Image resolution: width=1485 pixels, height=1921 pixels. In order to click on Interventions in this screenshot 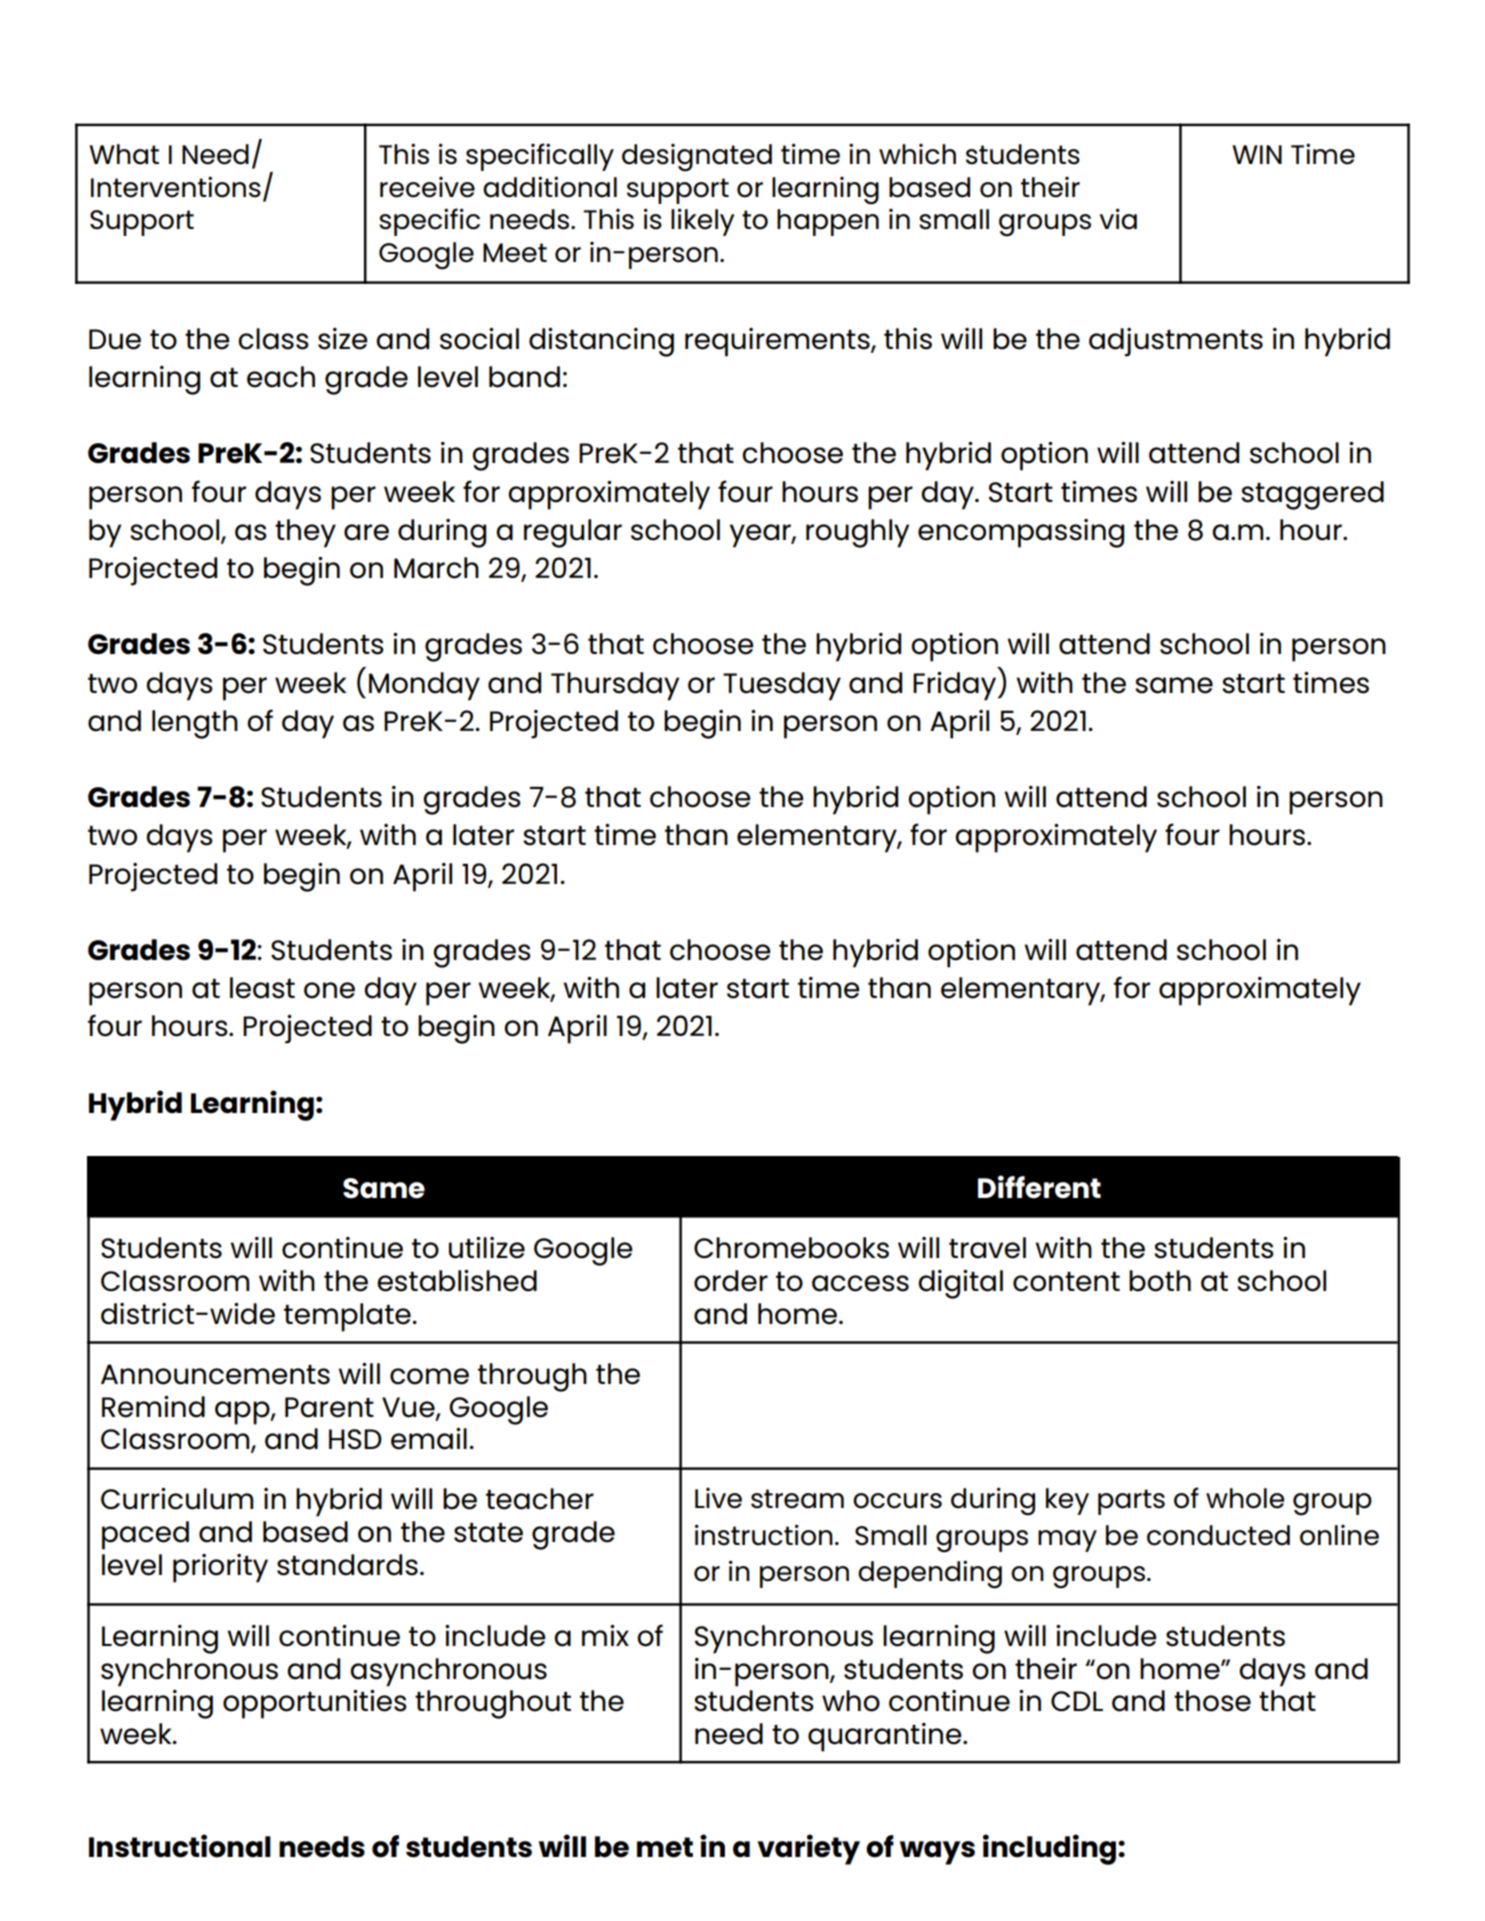, I will do `click(176, 187)`.
